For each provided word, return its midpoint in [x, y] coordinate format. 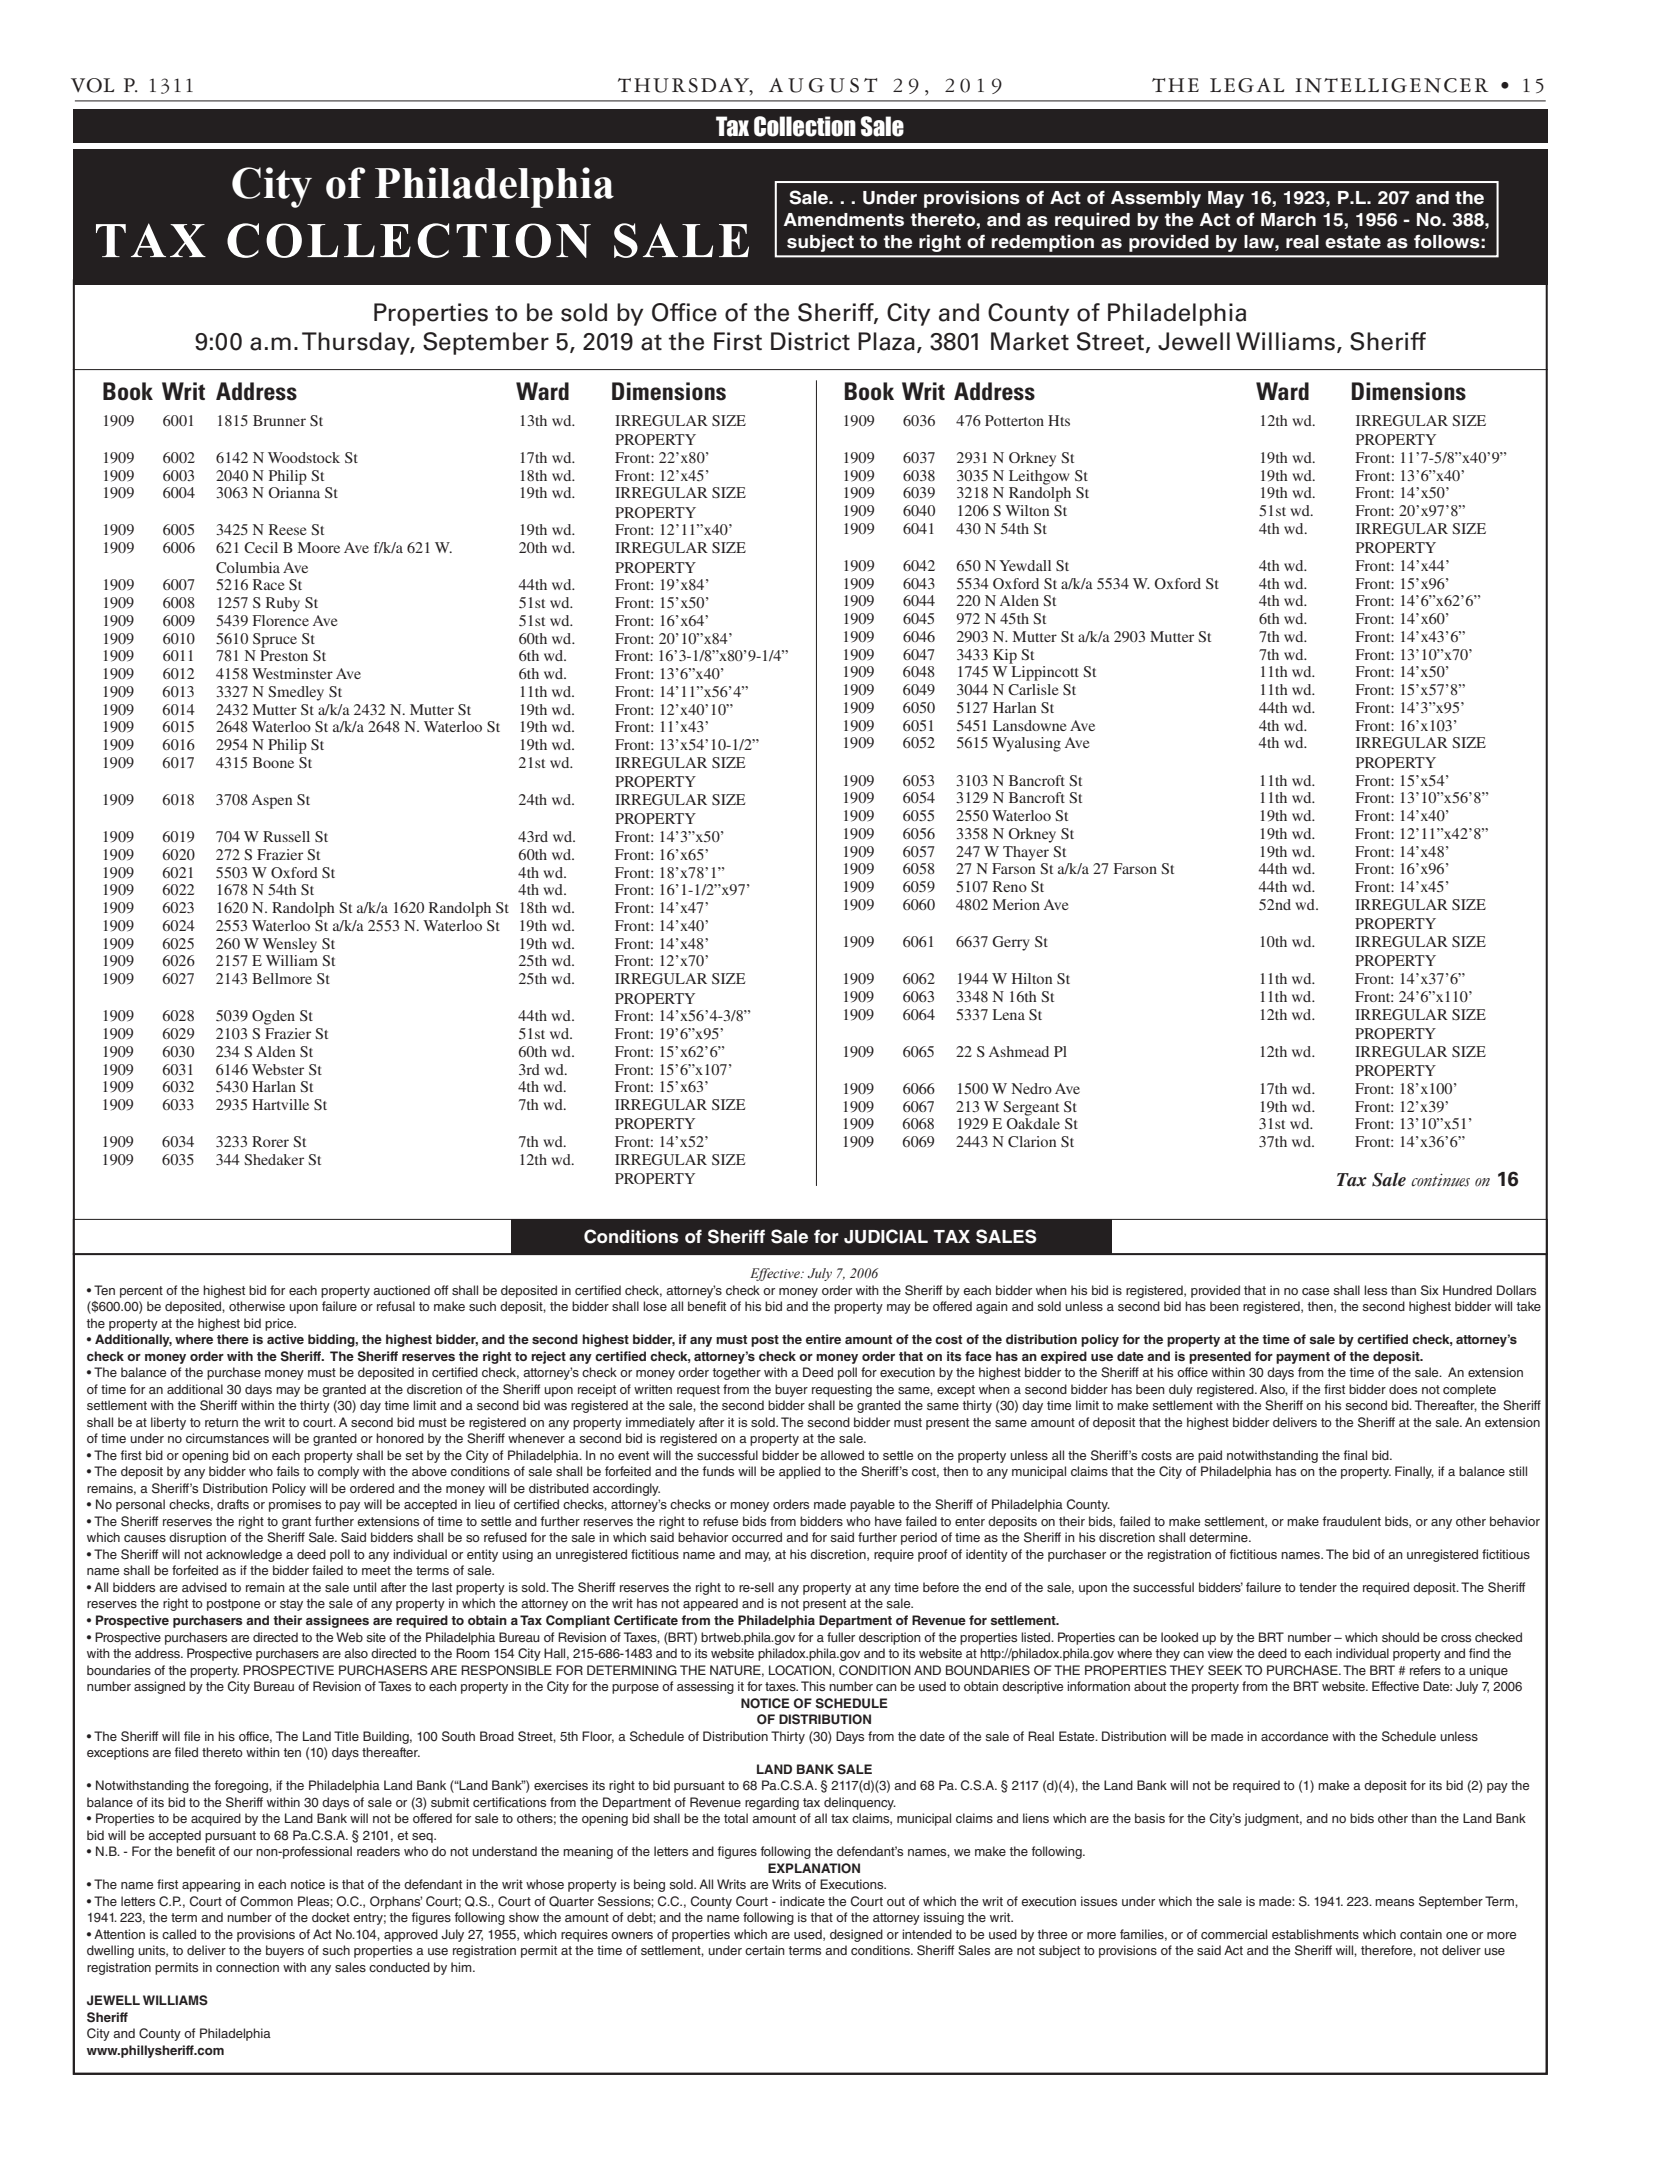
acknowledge [244, 1555]
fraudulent [1351, 1521]
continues [1440, 1180]
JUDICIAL [886, 1236]
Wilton [1027, 510]
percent [141, 1292]
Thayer [1026, 853]
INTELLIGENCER [1391, 85]
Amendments [844, 220]
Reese [287, 529]
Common [266, 1901]
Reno [1010, 886]
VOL [92, 85]
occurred [757, 1537]
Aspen [272, 801]
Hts [1059, 420]
